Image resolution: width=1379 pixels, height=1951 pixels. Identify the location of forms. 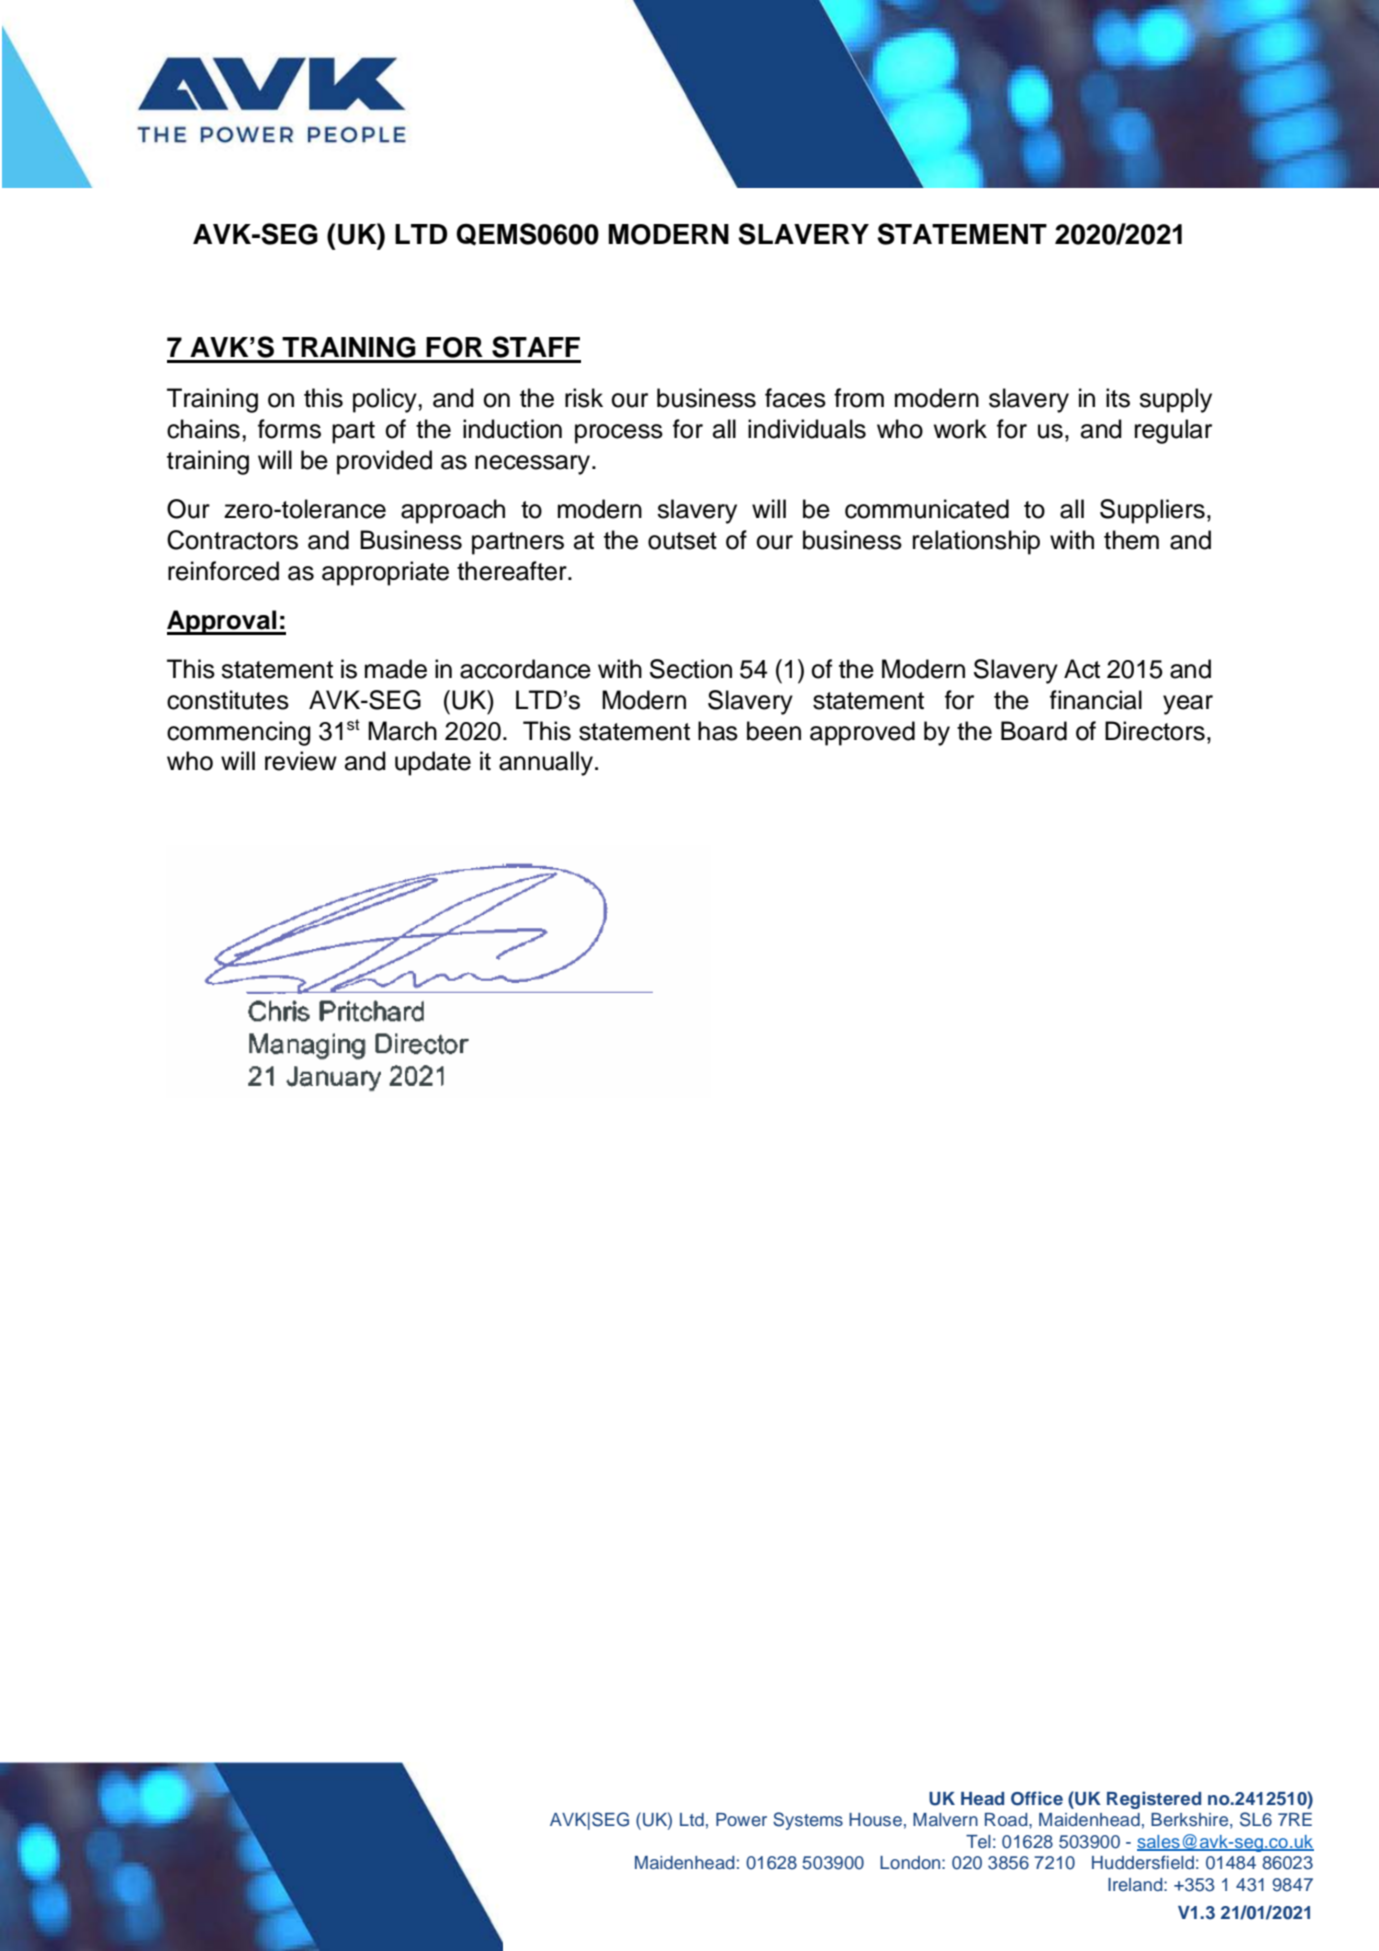
(289, 429).
